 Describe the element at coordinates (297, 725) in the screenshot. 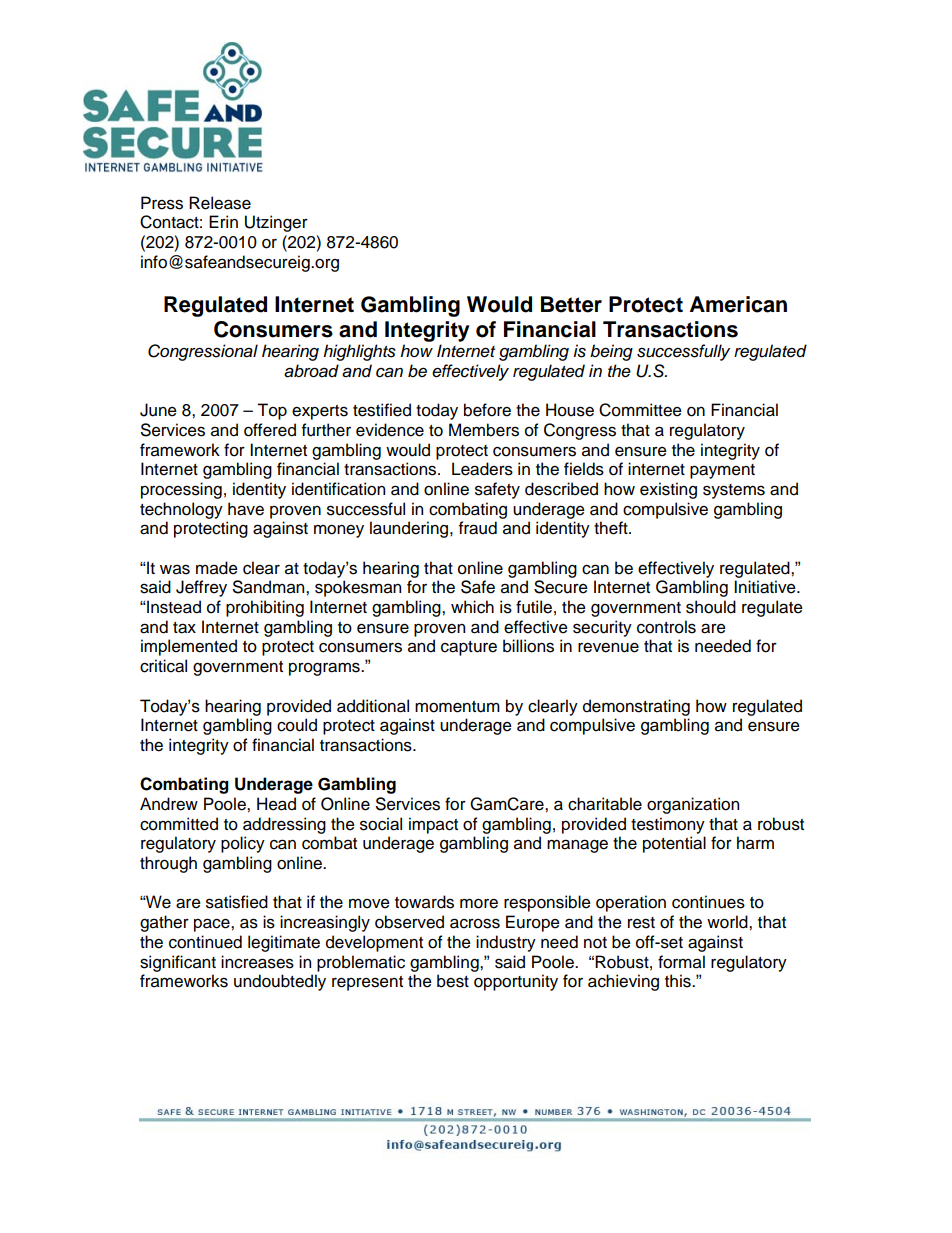

I see `could` at that location.
